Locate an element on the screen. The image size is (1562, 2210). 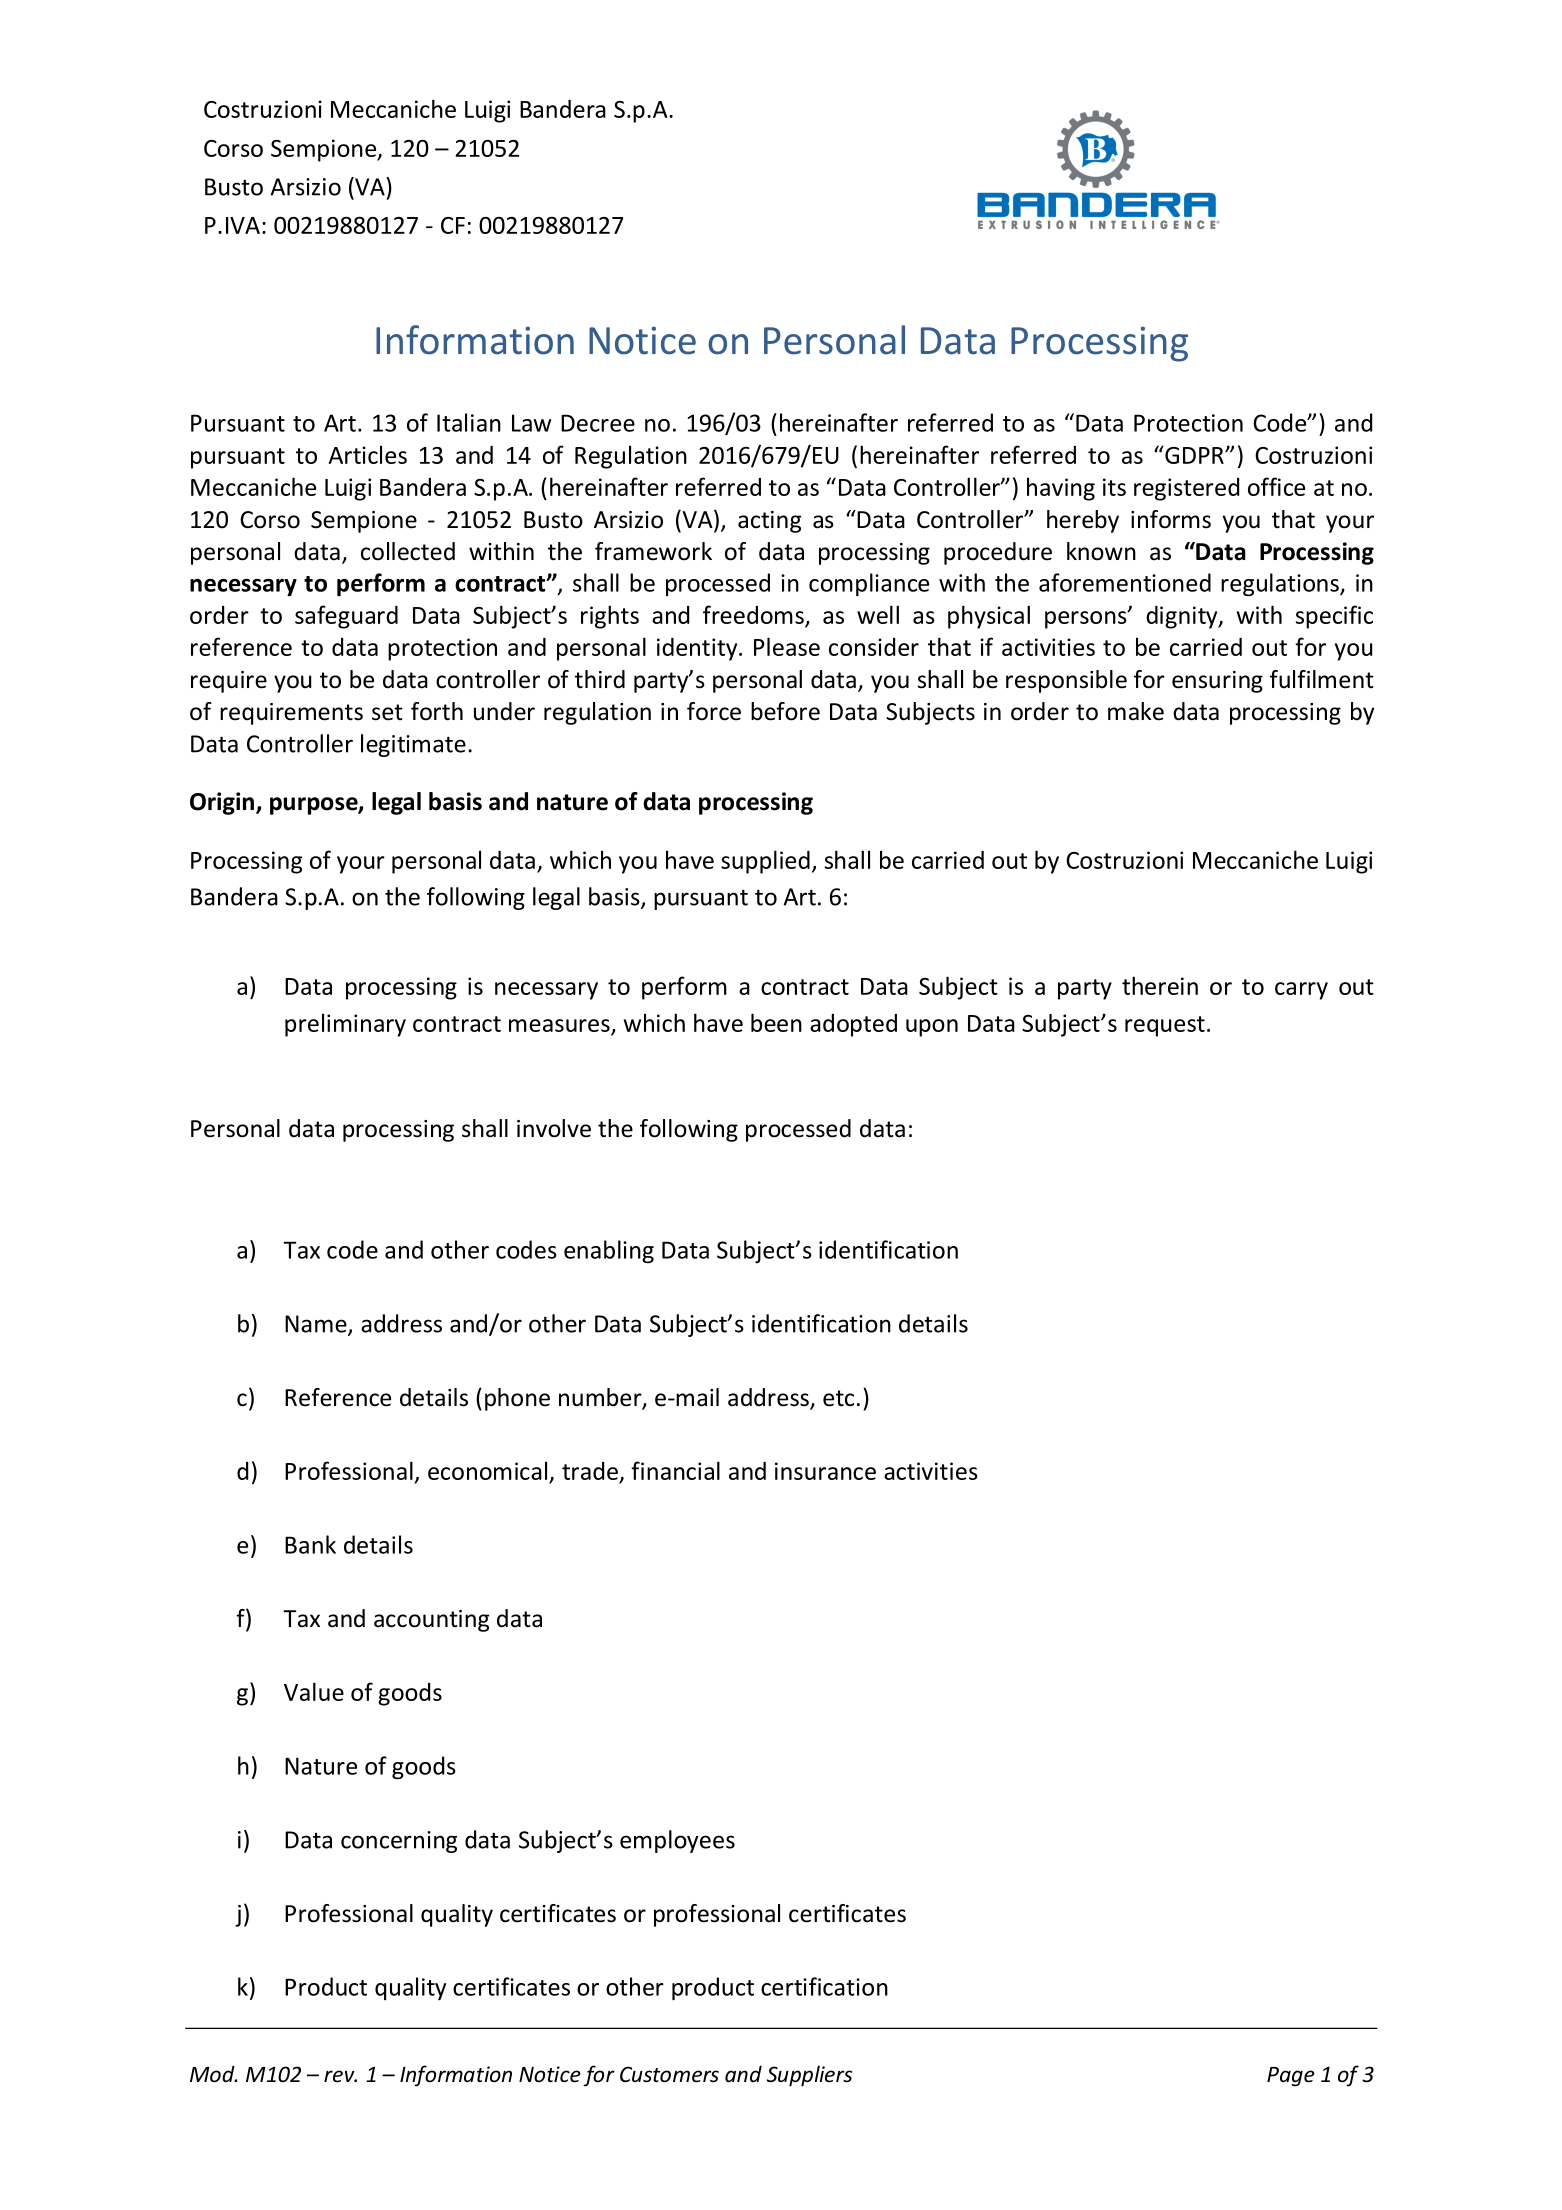
acting is located at coordinates (769, 522).
